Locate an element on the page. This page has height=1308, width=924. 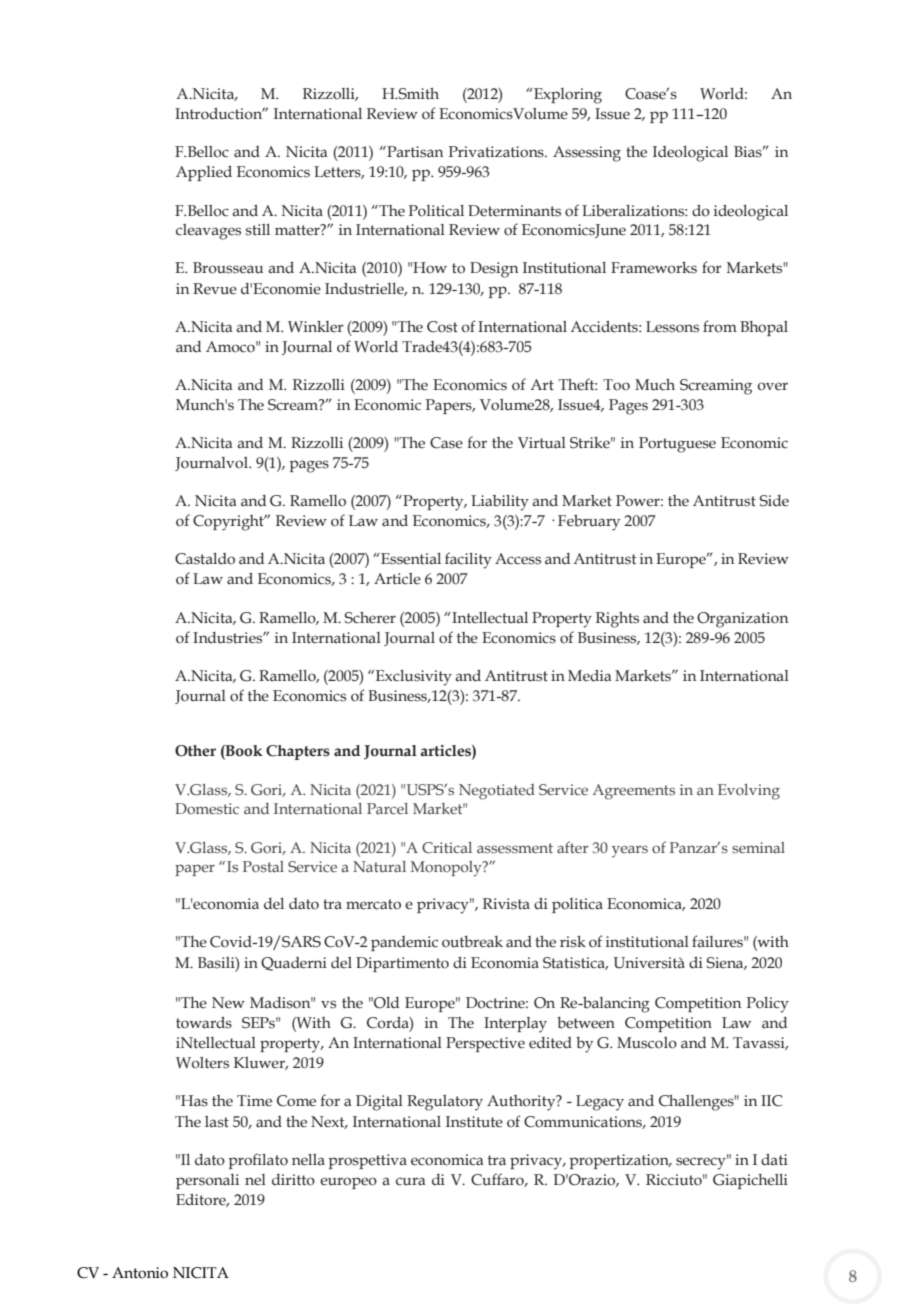
Perspective is located at coordinates (485, 1044).
